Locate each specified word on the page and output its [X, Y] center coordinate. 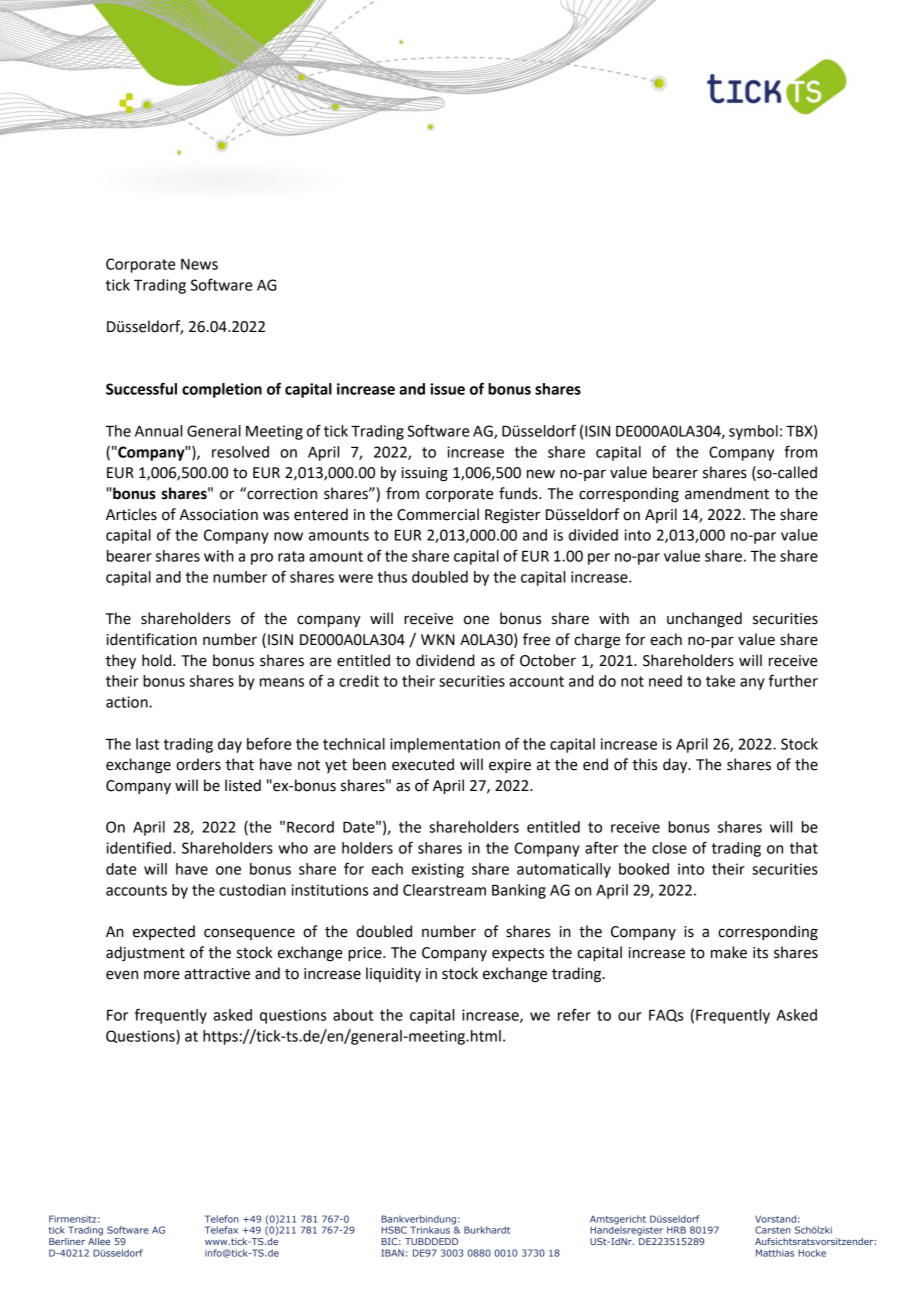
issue [447, 389]
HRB [676, 1230]
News [199, 264]
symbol [753, 432]
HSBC [394, 1230]
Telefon [222, 1219]
